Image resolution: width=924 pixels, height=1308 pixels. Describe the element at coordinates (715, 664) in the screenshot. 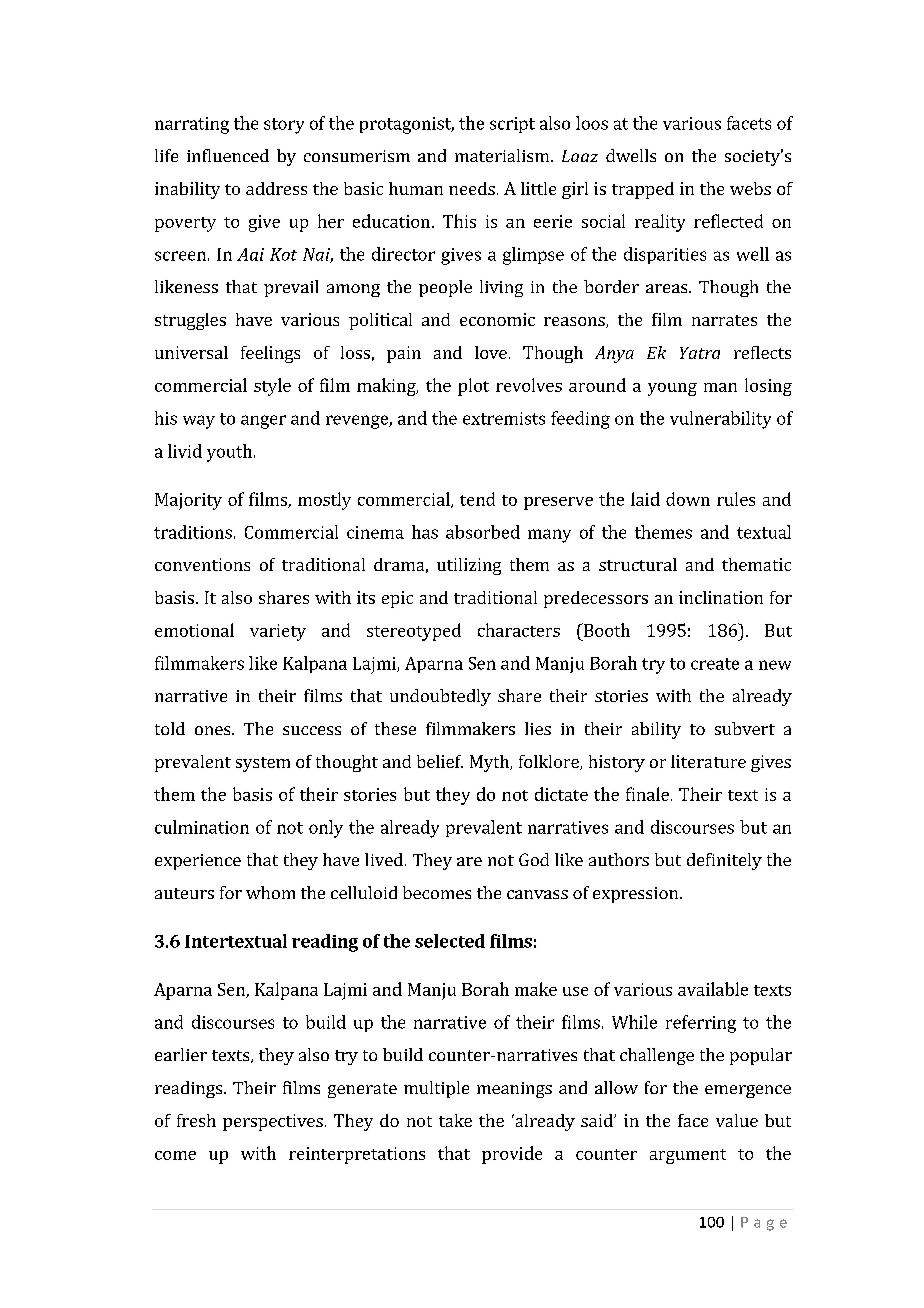

I see `create` at that location.
